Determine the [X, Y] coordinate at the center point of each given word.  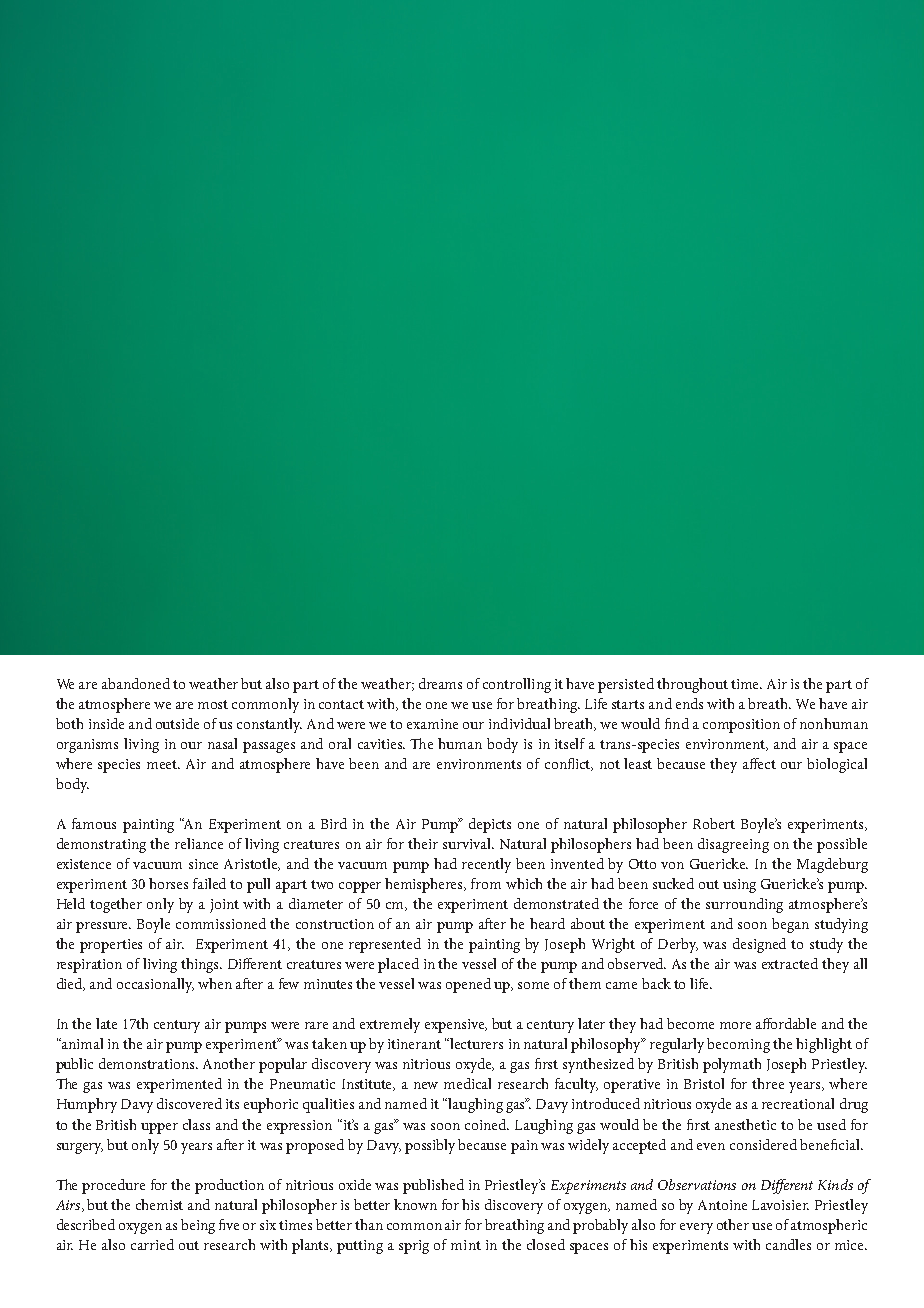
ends [689, 703]
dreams [440, 683]
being [198, 1226]
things [201, 965]
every [696, 1228]
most [213, 704]
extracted [790, 963]
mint [466, 1245]
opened [468, 985]
